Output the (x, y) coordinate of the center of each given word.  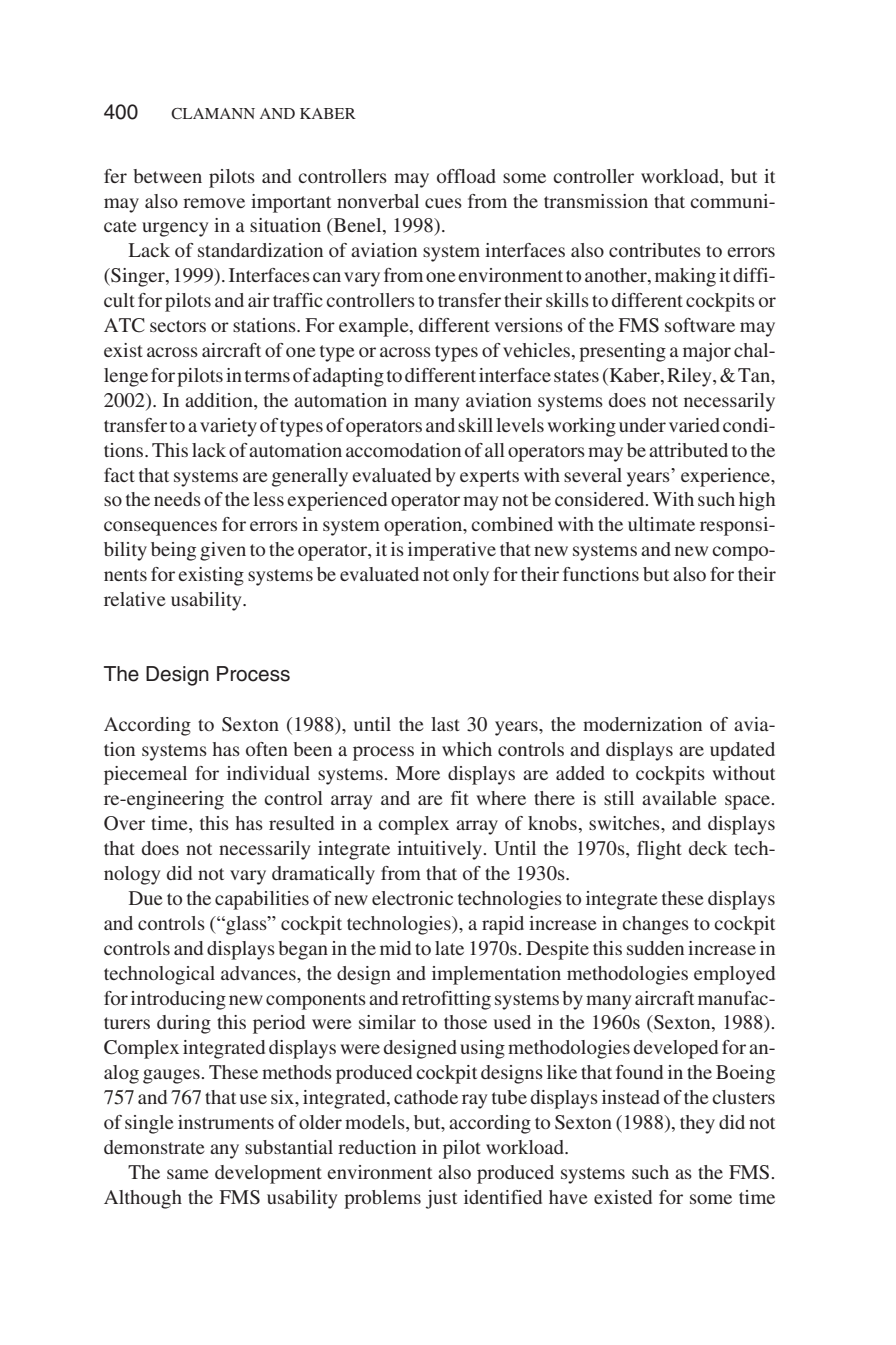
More (418, 773)
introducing (178, 1000)
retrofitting (446, 1000)
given (223, 551)
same (188, 1174)
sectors (178, 326)
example (375, 327)
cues (443, 203)
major (707, 352)
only (471, 576)
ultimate (661, 524)
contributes (655, 250)
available (679, 798)
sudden (655, 948)
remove (214, 203)
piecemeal (145, 775)
